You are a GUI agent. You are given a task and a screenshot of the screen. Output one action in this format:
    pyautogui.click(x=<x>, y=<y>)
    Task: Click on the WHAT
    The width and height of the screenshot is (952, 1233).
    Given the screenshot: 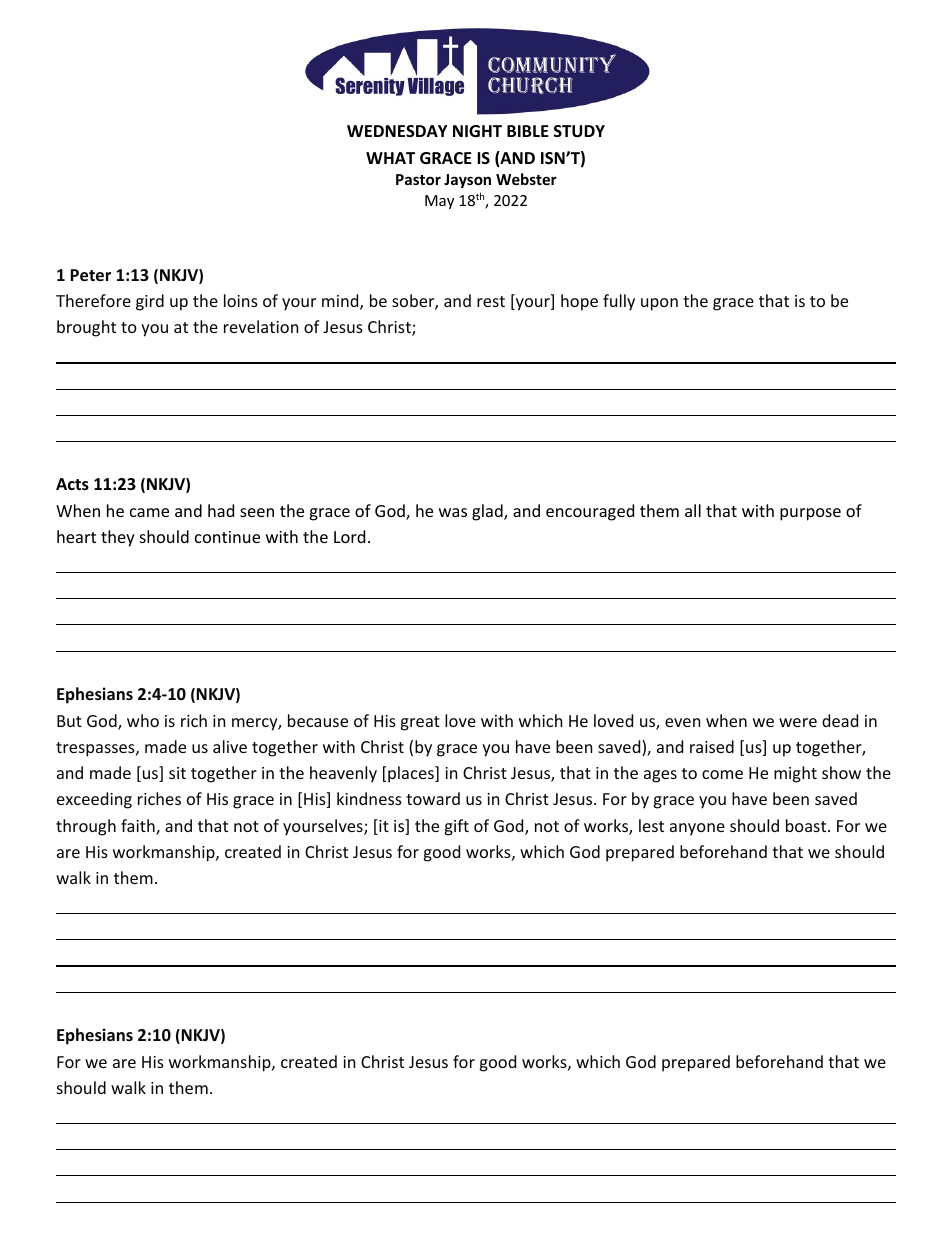 What is the action you would take?
    pyautogui.click(x=390, y=158)
